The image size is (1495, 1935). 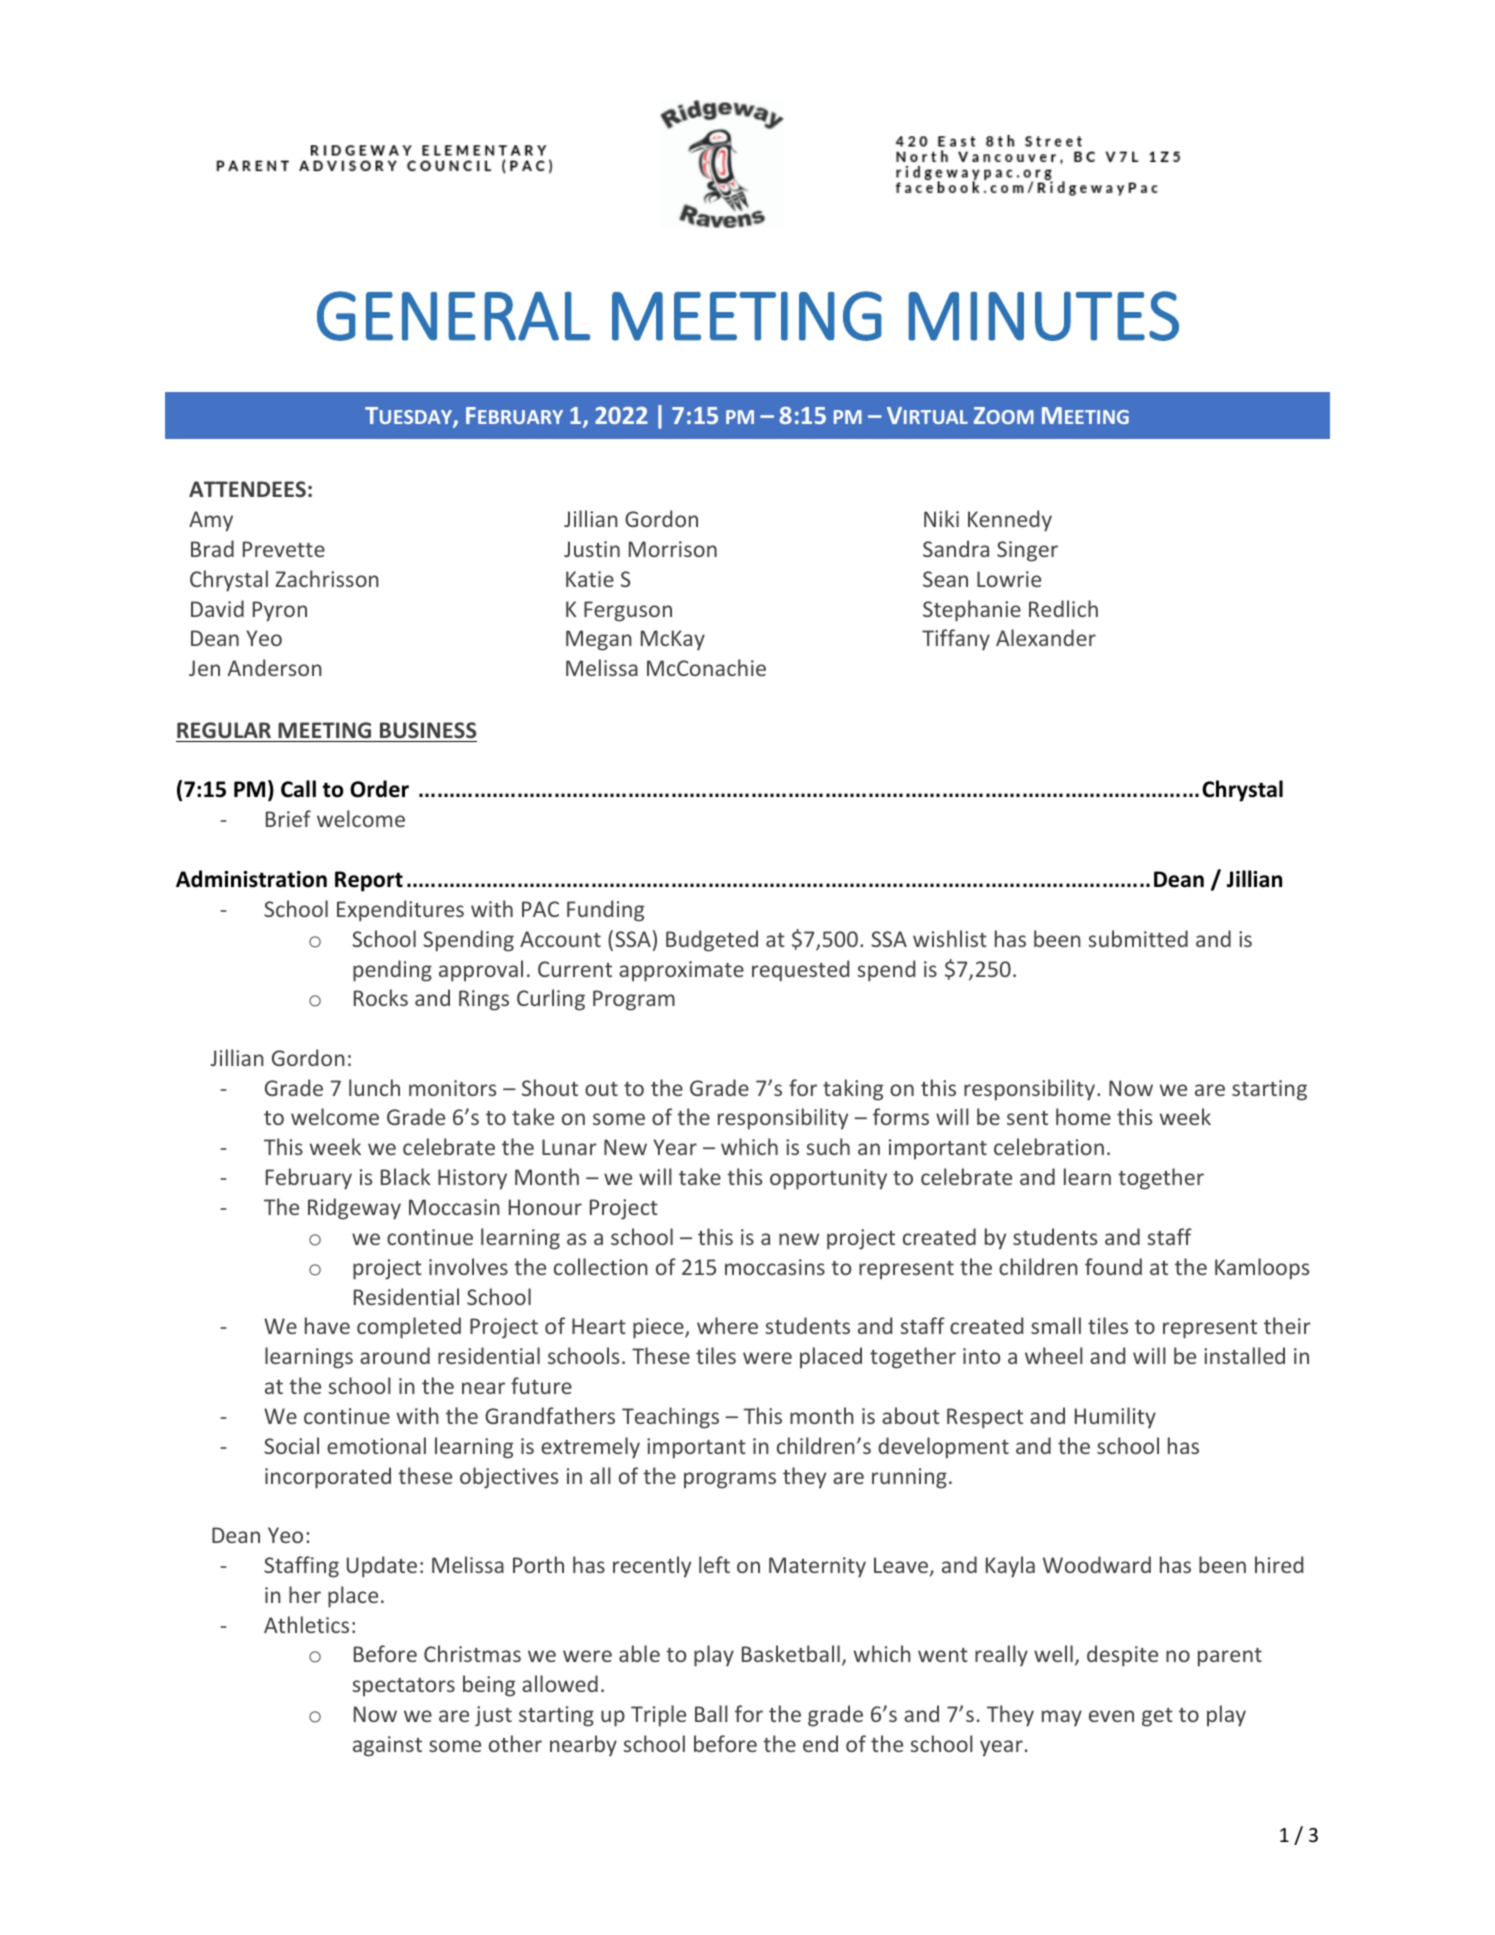 I want to click on Morrison, so click(x=673, y=549).
